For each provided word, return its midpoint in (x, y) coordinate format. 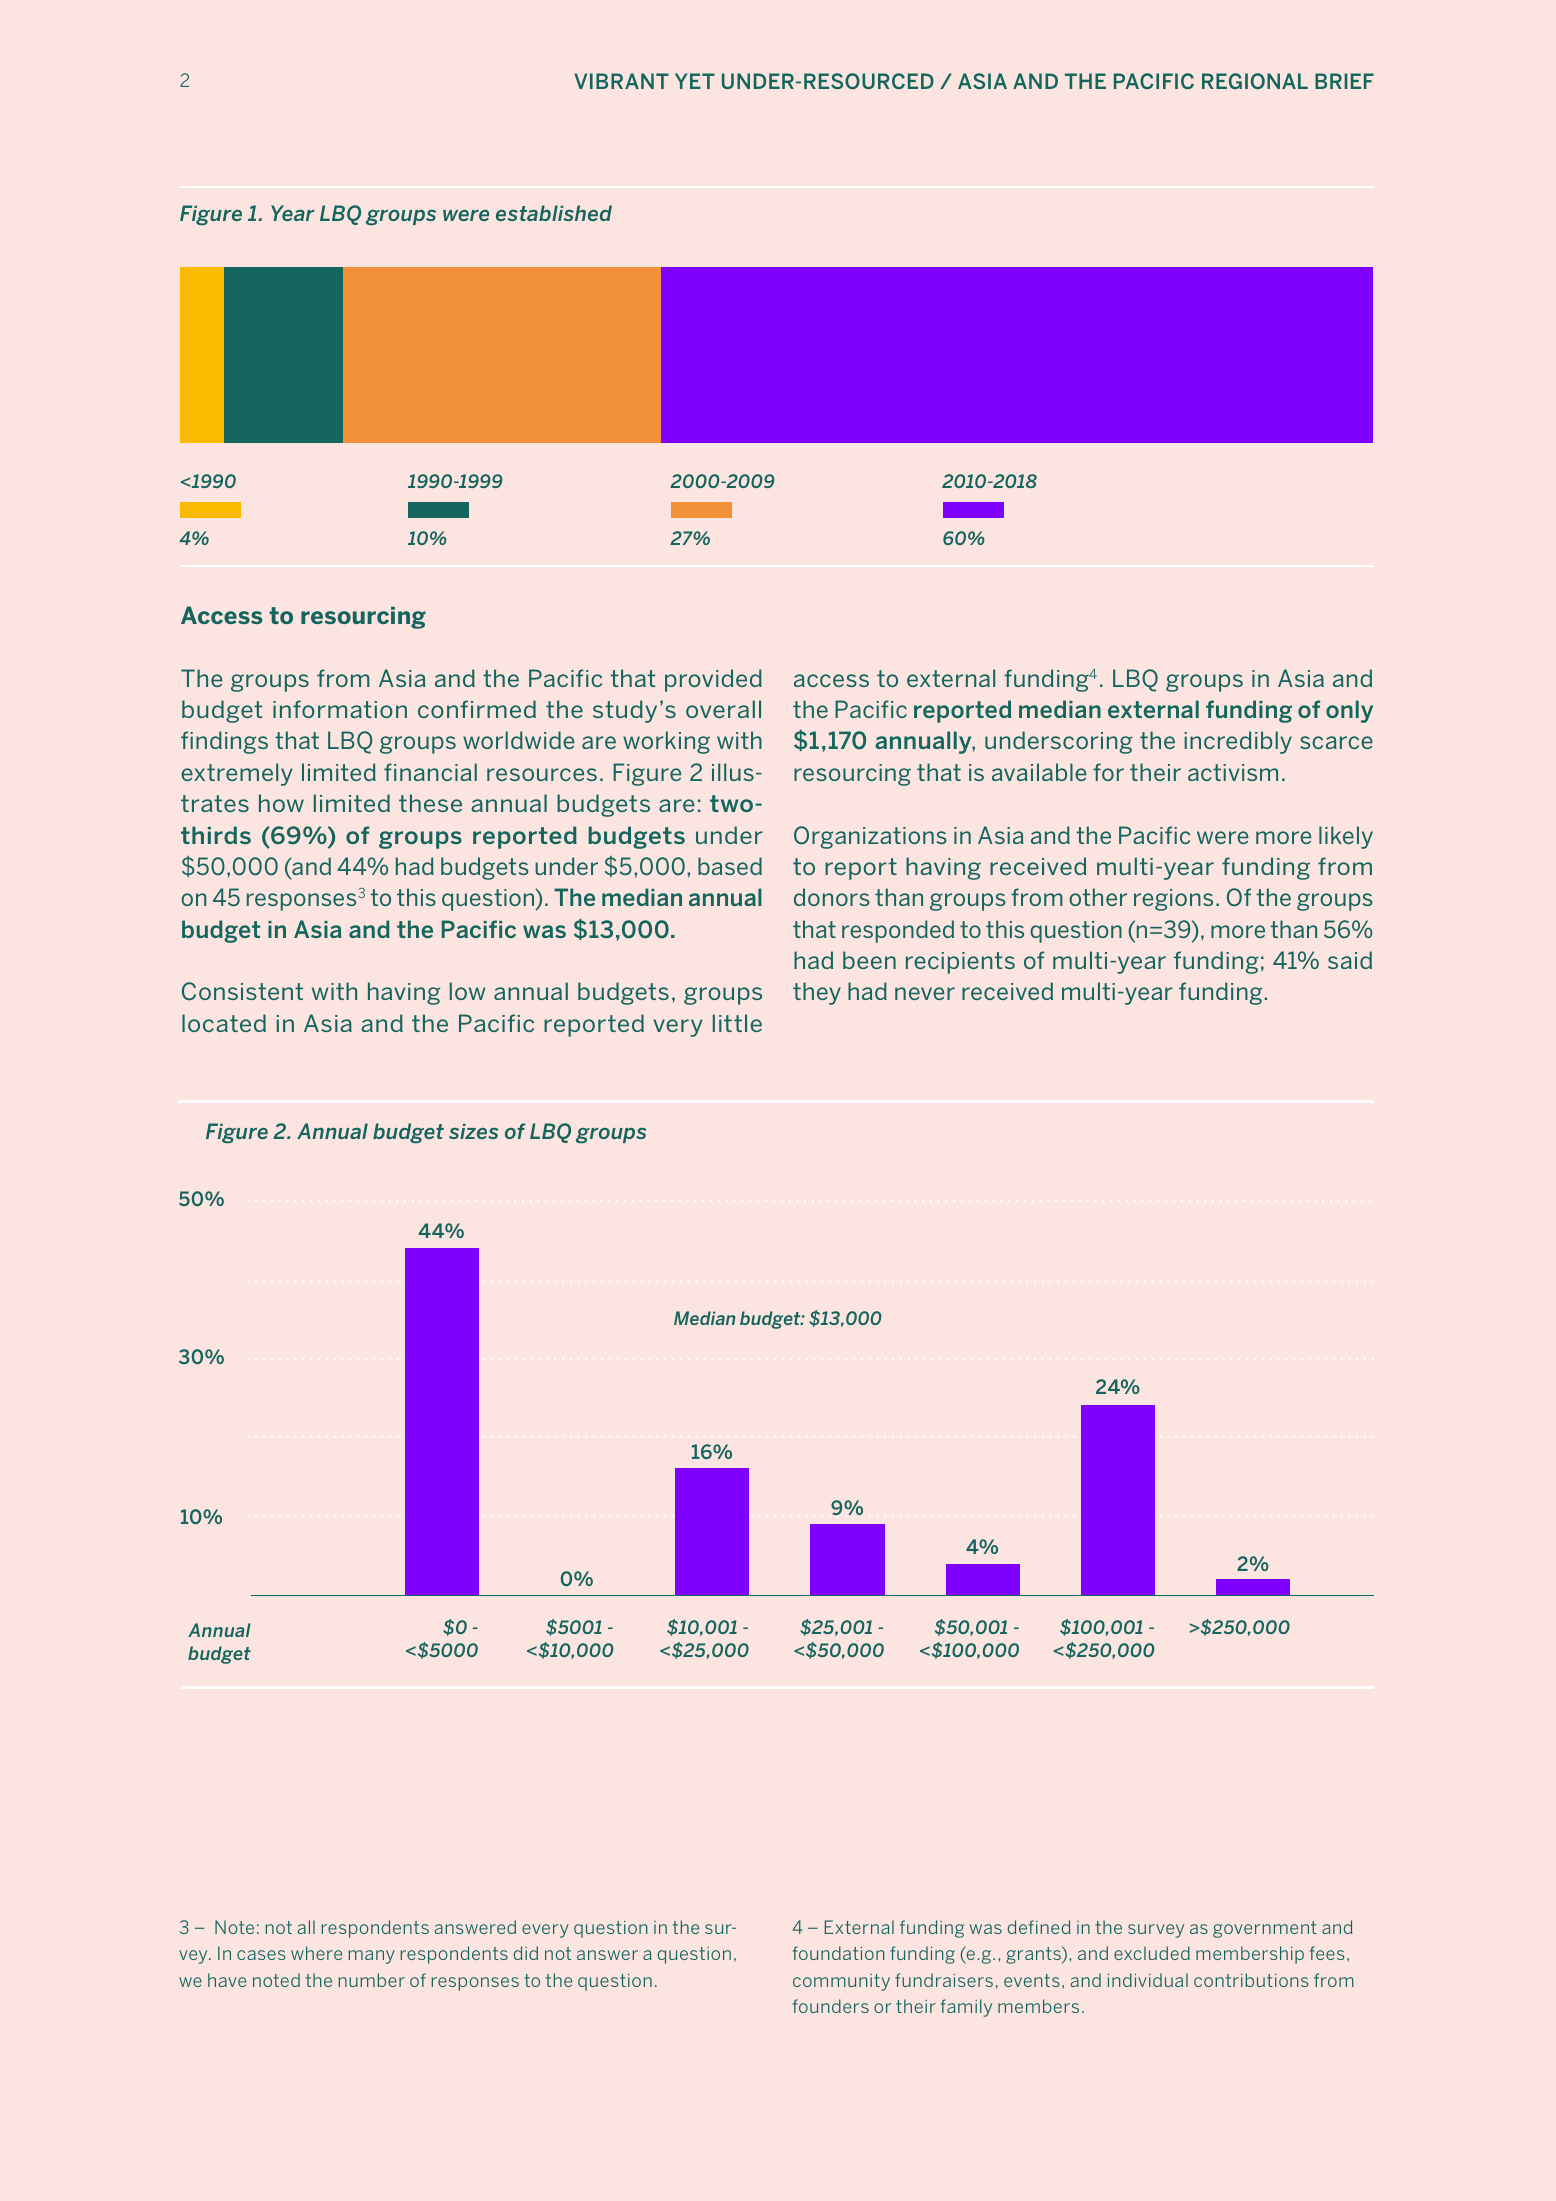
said (1350, 960)
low (467, 991)
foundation (838, 1953)
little (737, 1023)
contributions (1251, 1980)
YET (695, 81)
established (554, 213)
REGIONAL (1255, 81)
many (372, 1957)
